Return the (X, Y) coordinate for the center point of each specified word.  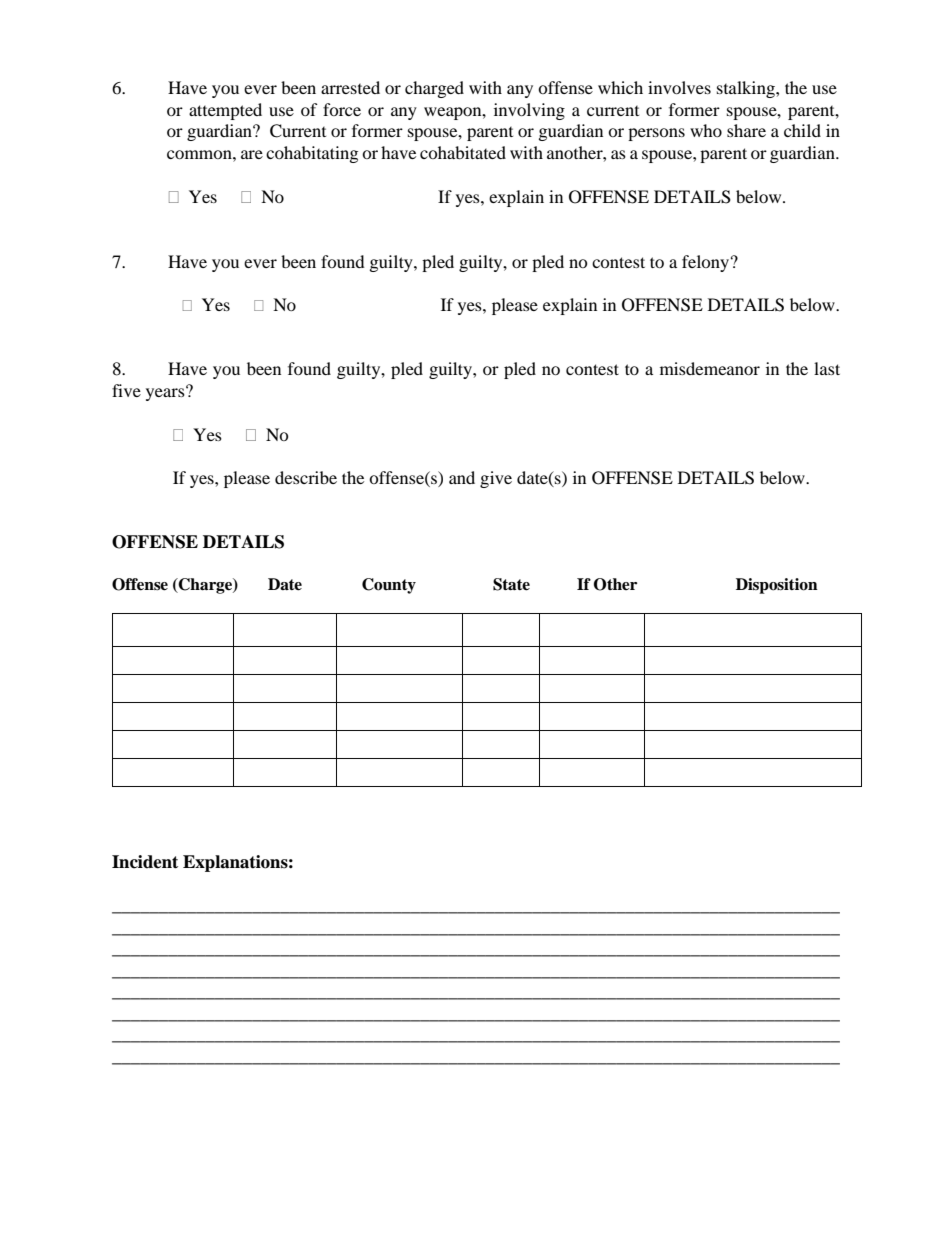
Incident (145, 862)
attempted (225, 111)
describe (306, 477)
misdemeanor (710, 368)
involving (529, 111)
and (462, 477)
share (746, 130)
